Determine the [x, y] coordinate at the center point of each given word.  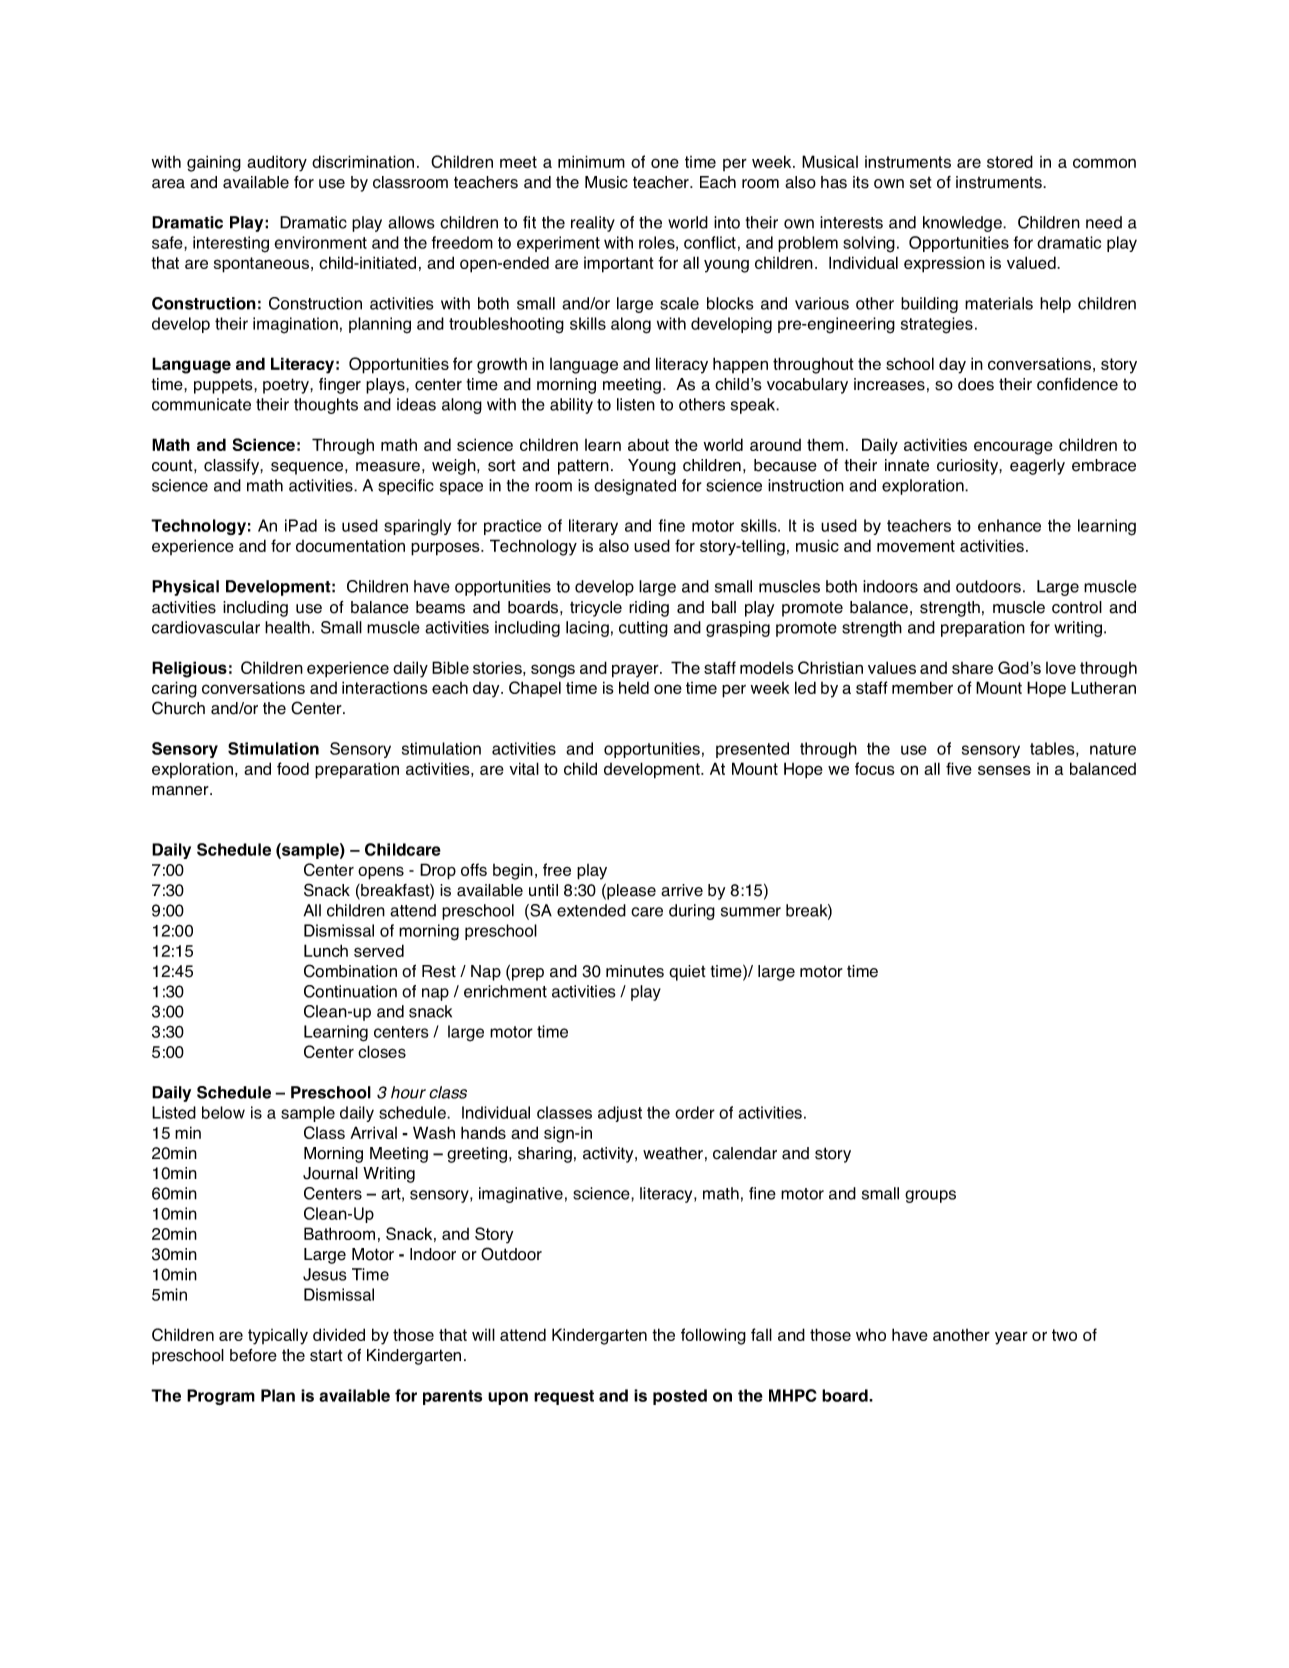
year [1011, 1338]
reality [593, 224]
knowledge [963, 224]
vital [524, 768]
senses [1004, 770]
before [253, 1355]
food [293, 768]
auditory [277, 163]
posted [680, 1397]
